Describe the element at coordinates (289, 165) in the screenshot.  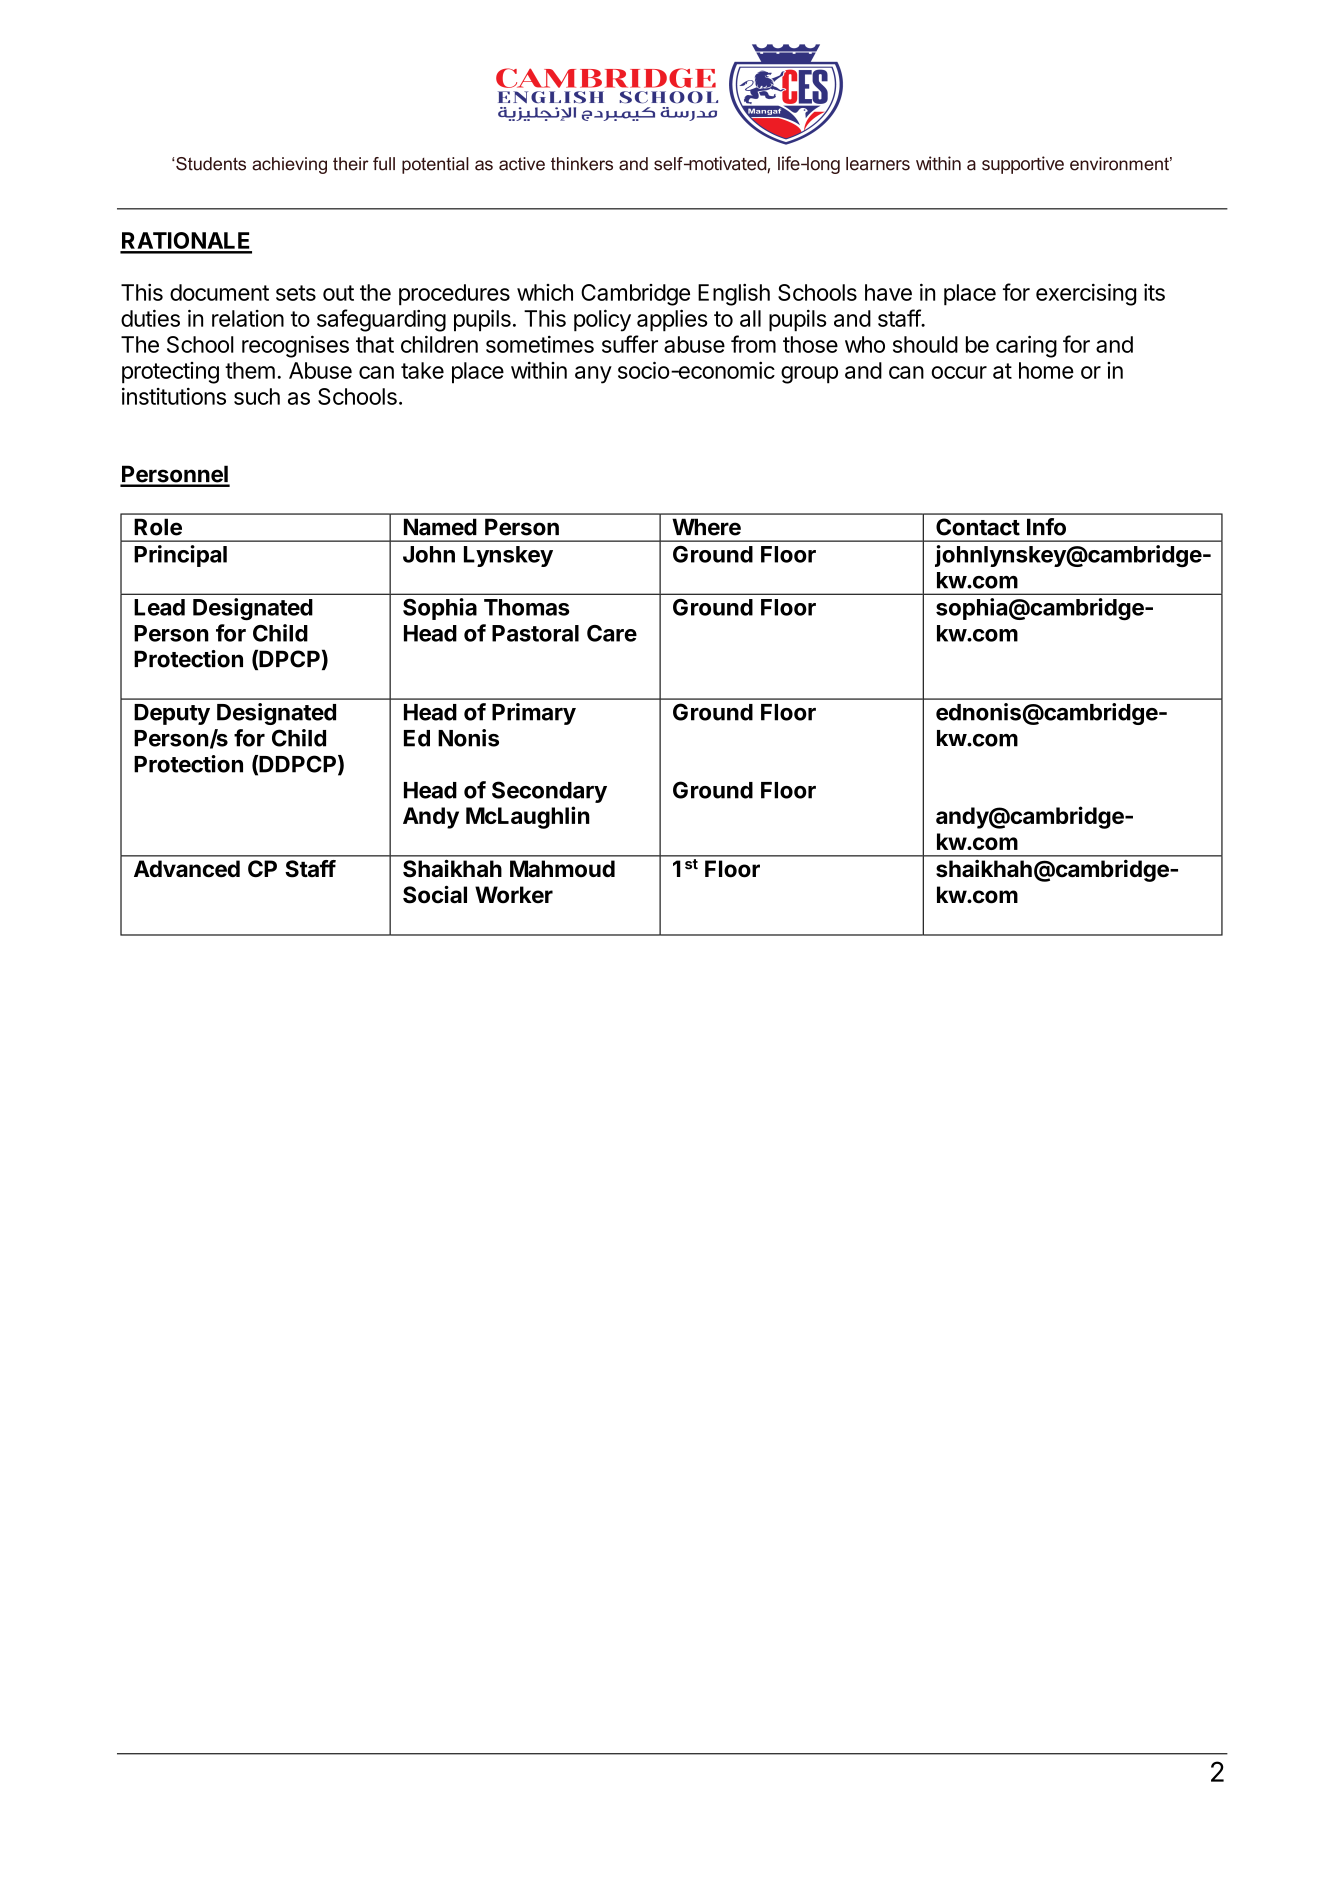
I see `achieving` at that location.
